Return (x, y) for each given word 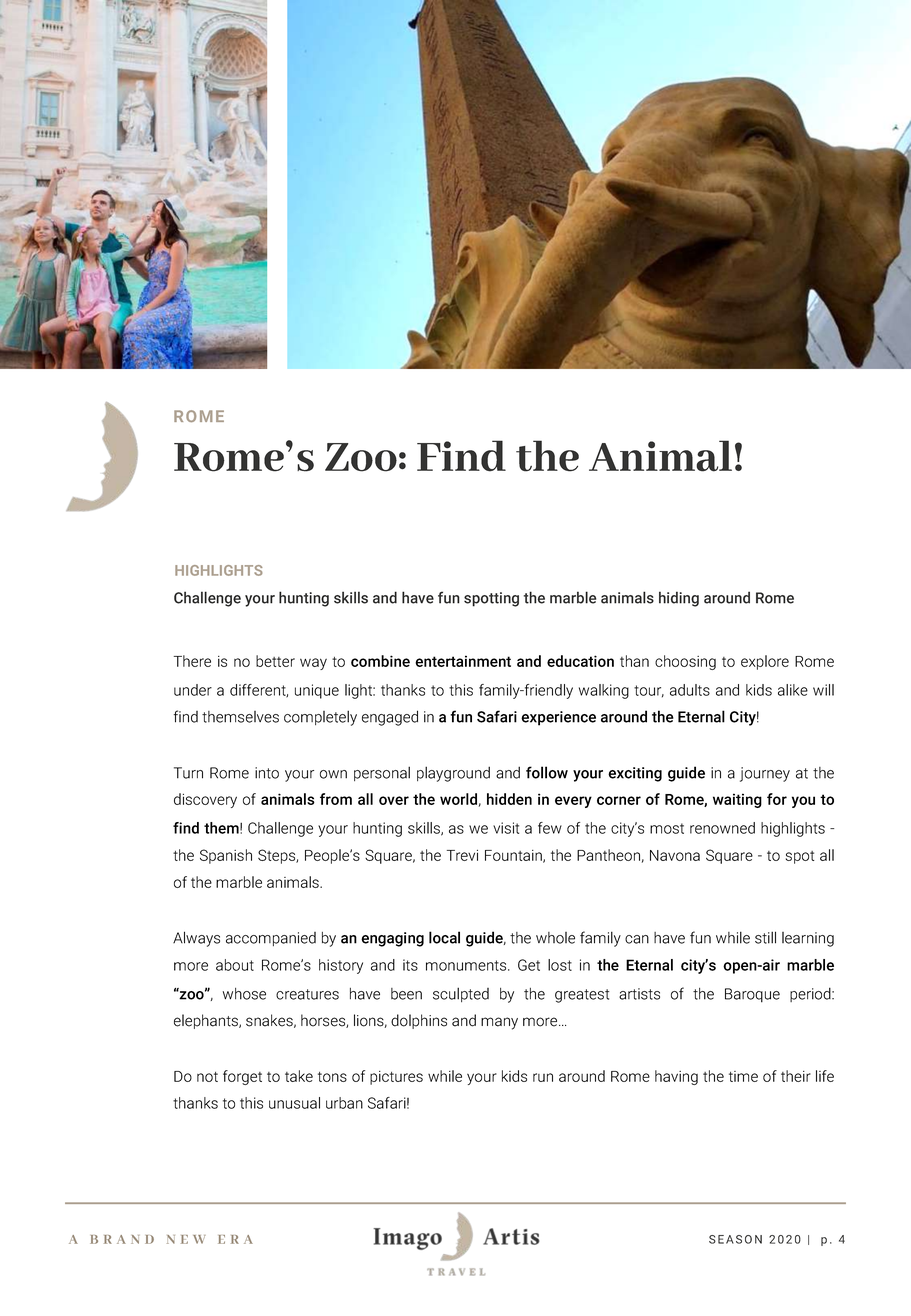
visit (506, 828)
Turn (188, 773)
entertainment (463, 661)
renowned (722, 828)
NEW (186, 1239)
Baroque (752, 995)
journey (765, 774)
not (207, 1077)
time (743, 1076)
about (235, 965)
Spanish (226, 856)
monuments (467, 965)
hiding (679, 599)
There (192, 661)
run (543, 1077)
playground (453, 774)
